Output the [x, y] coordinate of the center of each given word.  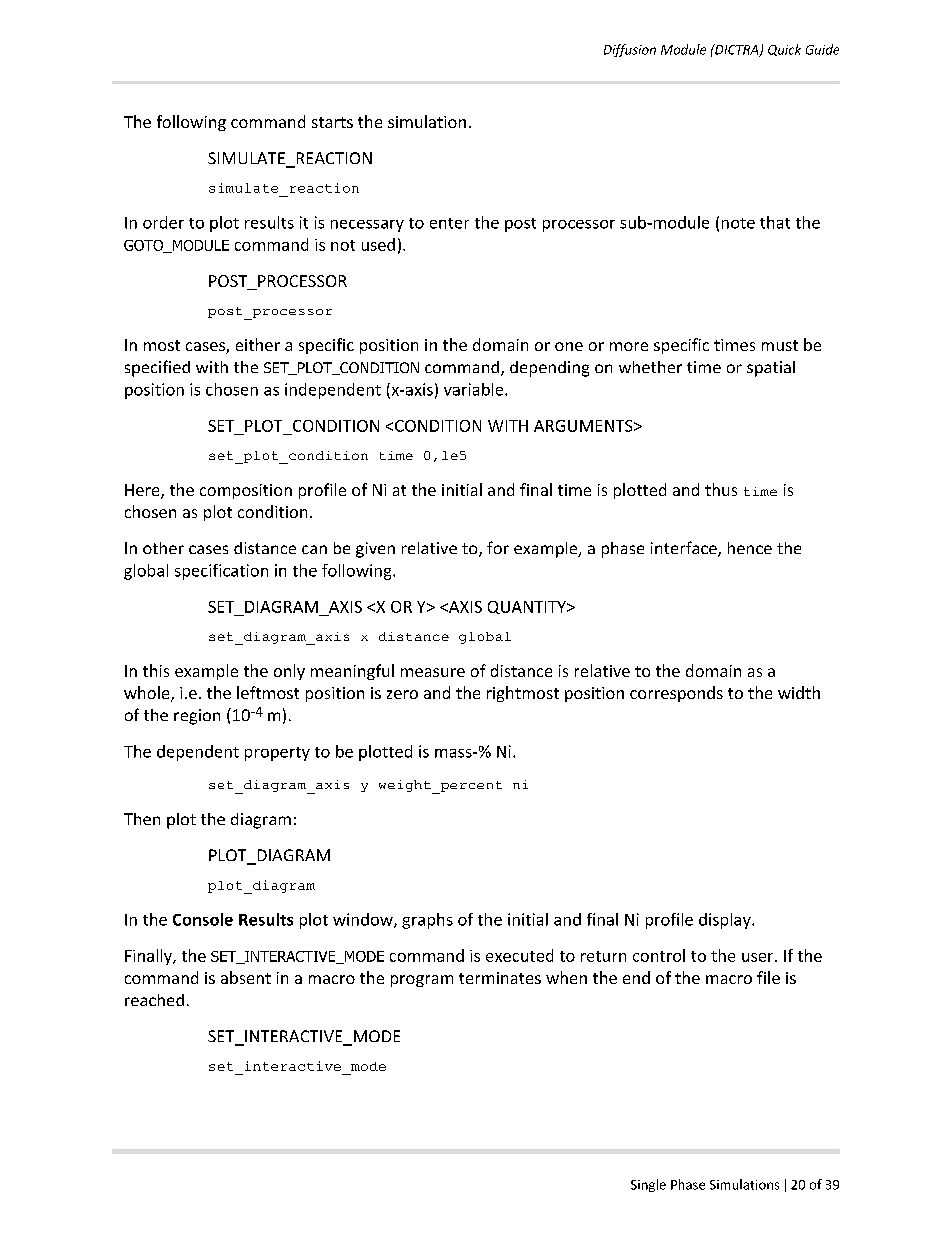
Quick [784, 50]
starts [332, 122]
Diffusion [630, 50]
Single [648, 1185]
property [277, 754]
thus [721, 489]
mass [454, 753]
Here [143, 491]
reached [154, 1000]
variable [475, 389]
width [799, 692]
